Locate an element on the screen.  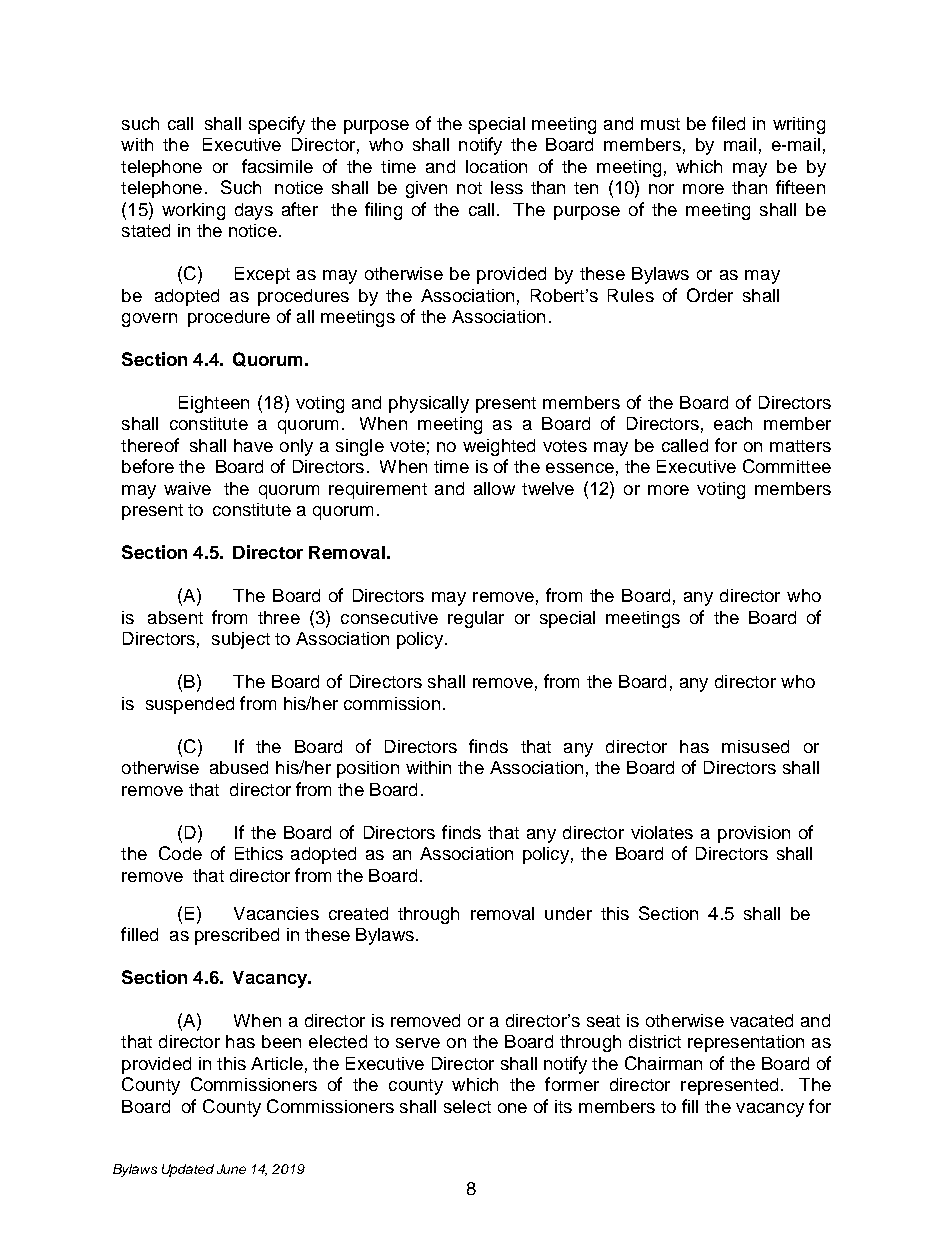
prescribed is located at coordinates (237, 936).
